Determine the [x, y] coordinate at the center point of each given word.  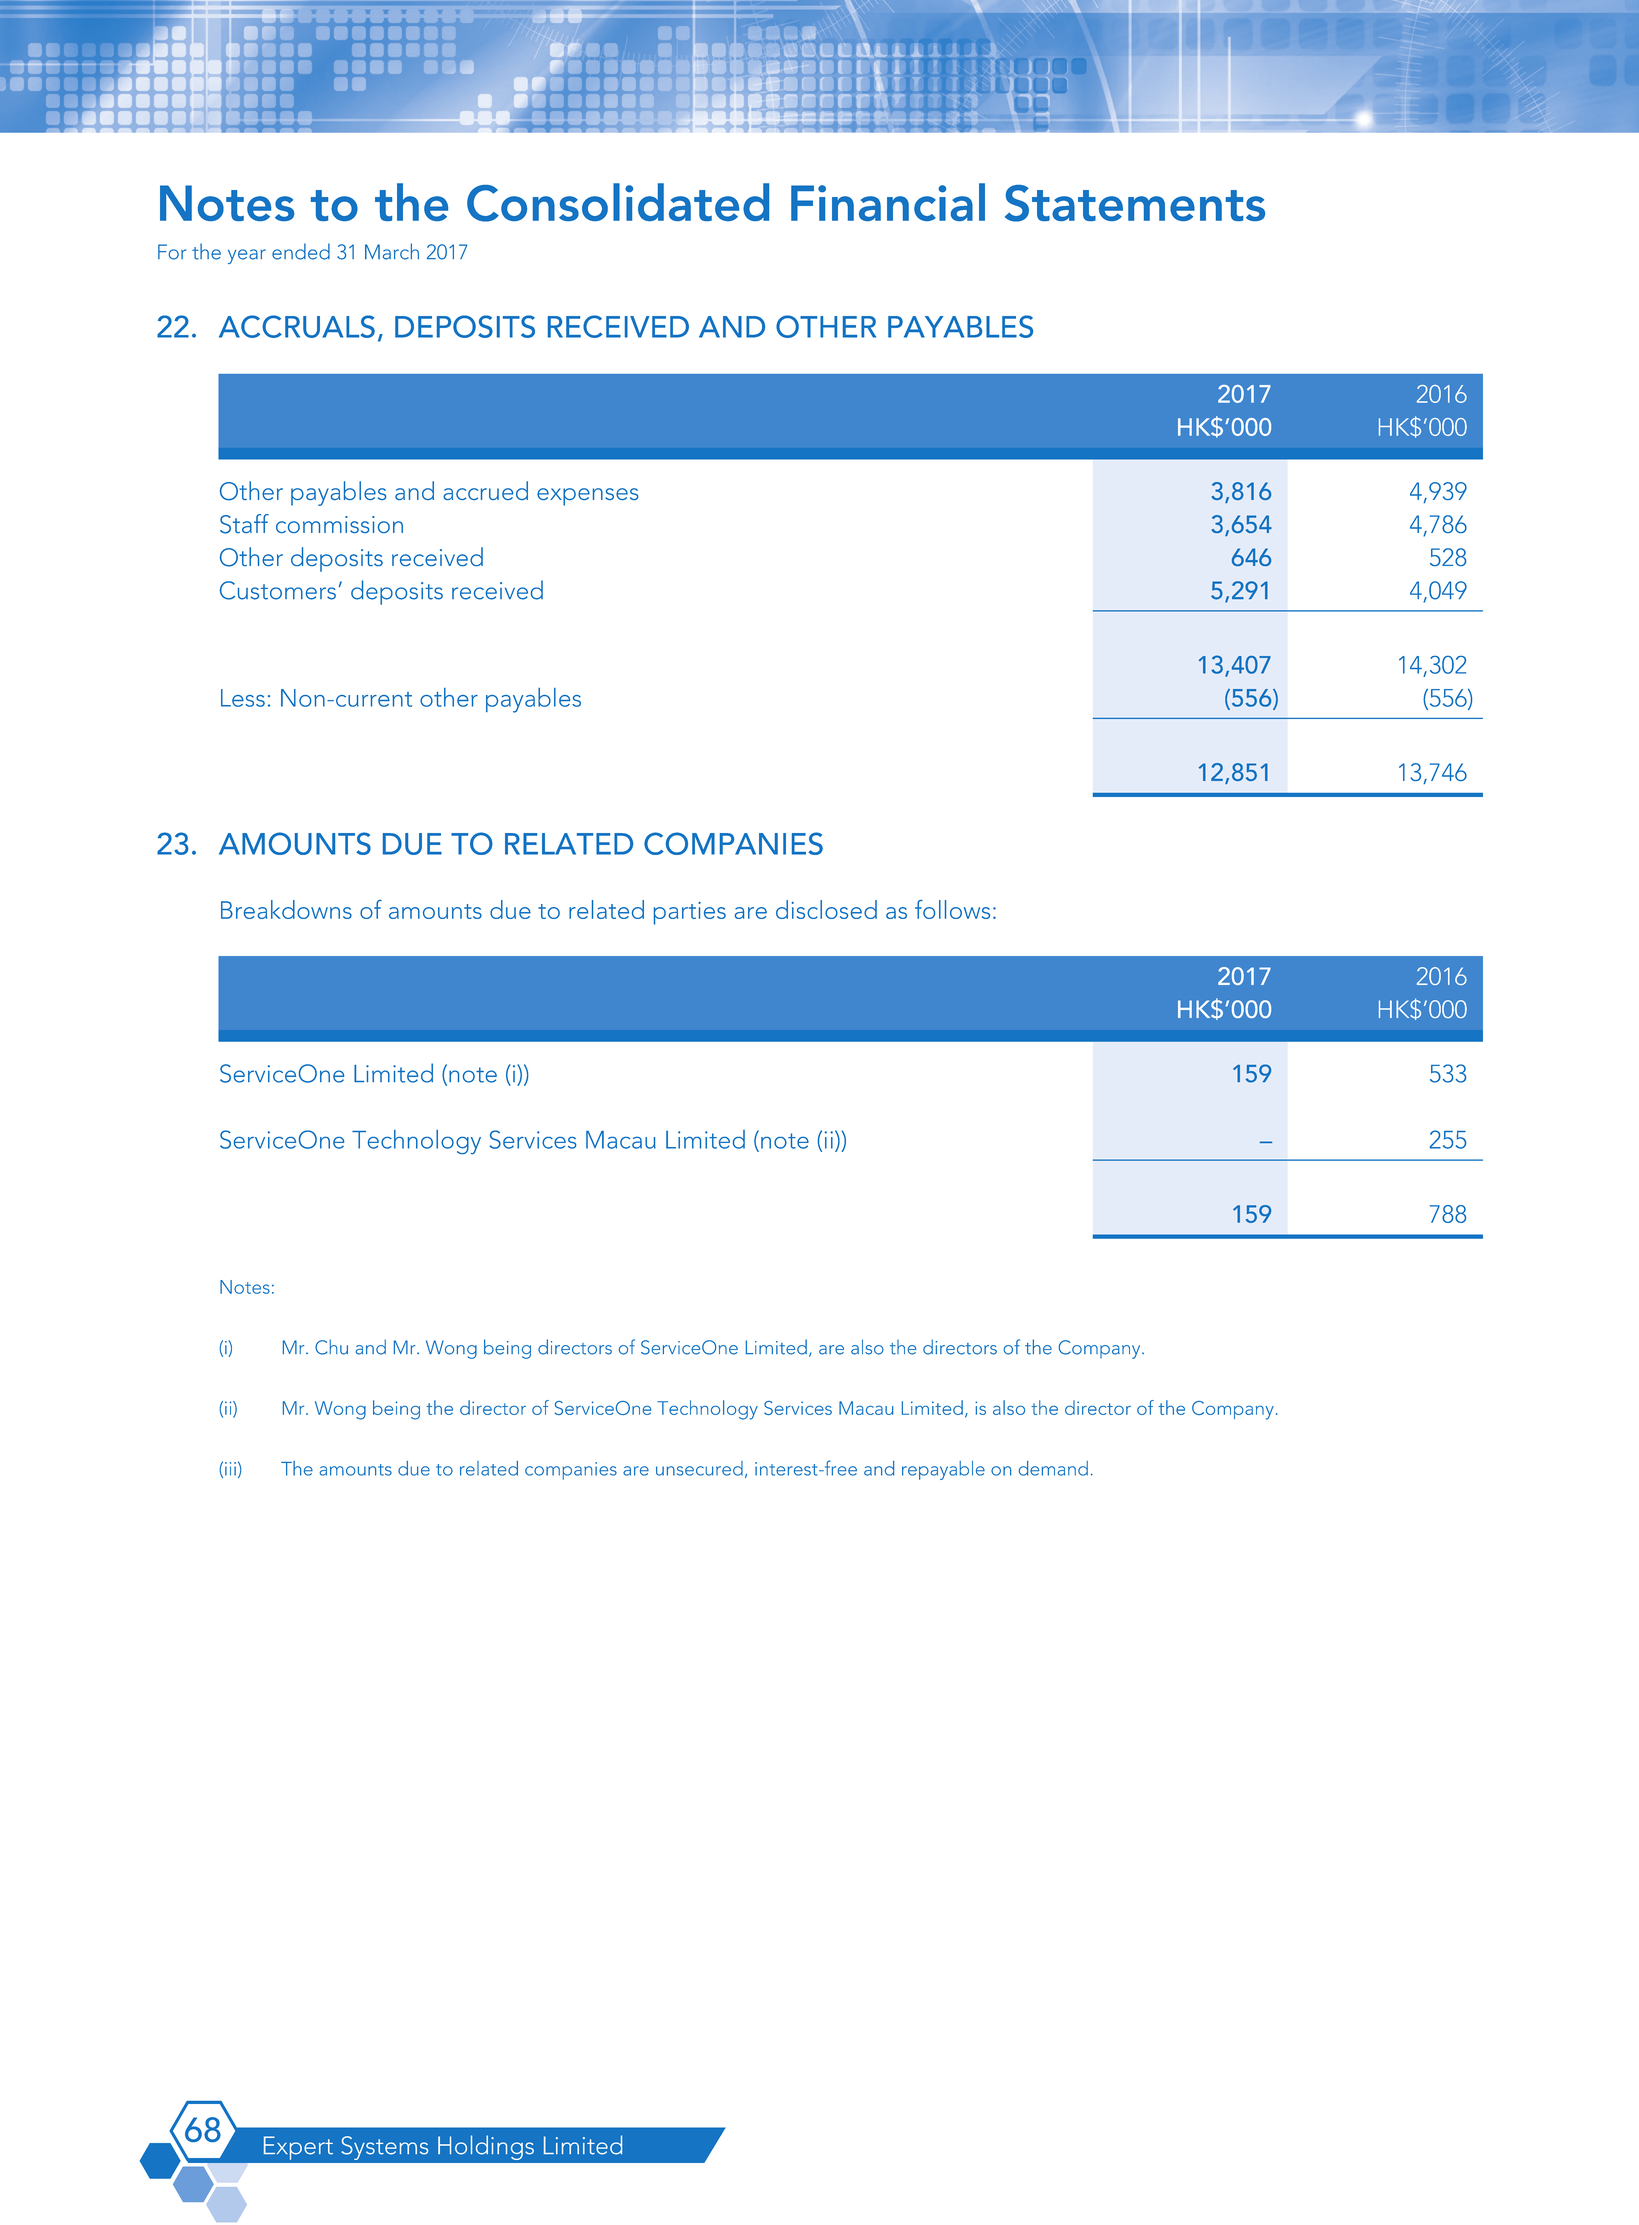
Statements [1135, 203]
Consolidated [618, 202]
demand [1053, 1468]
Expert [298, 2148]
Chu [331, 1347]
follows [952, 909]
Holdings [486, 2147]
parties [690, 913]
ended [301, 251]
